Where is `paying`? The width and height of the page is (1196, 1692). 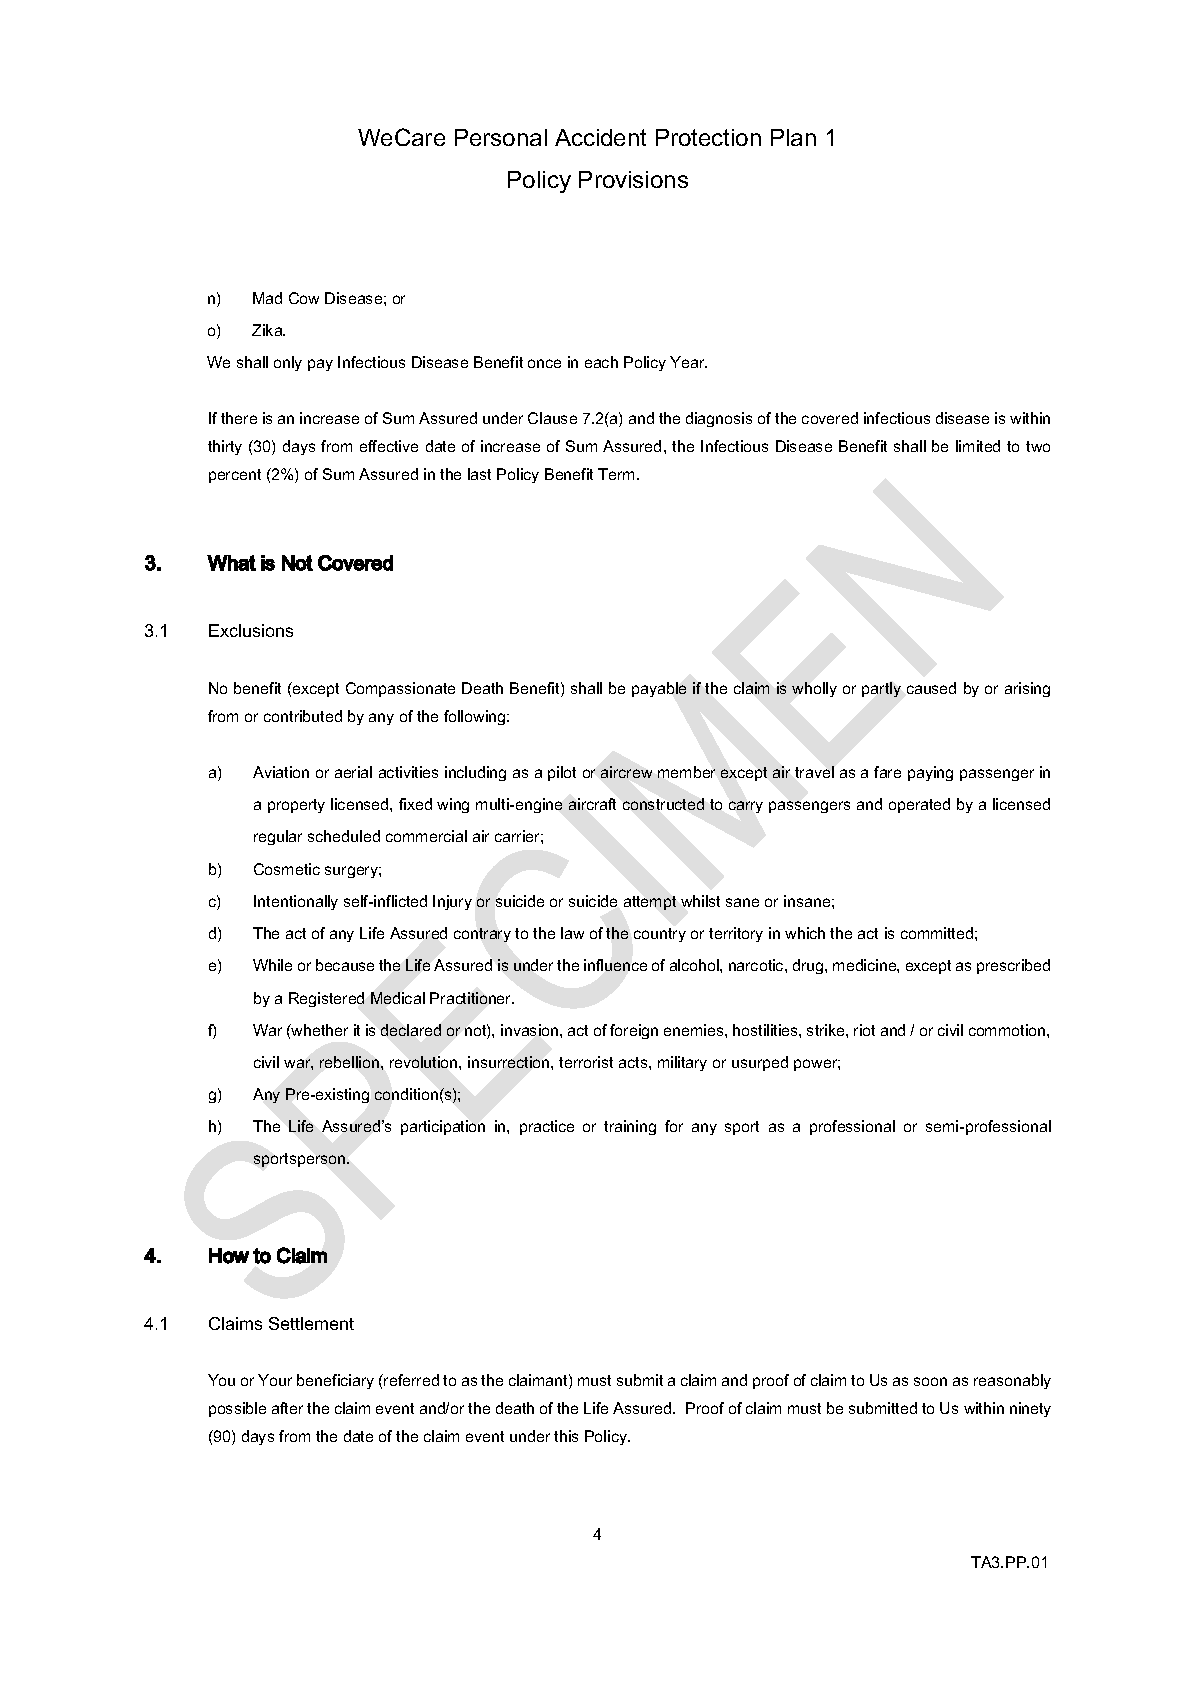 paying is located at coordinates (930, 773).
